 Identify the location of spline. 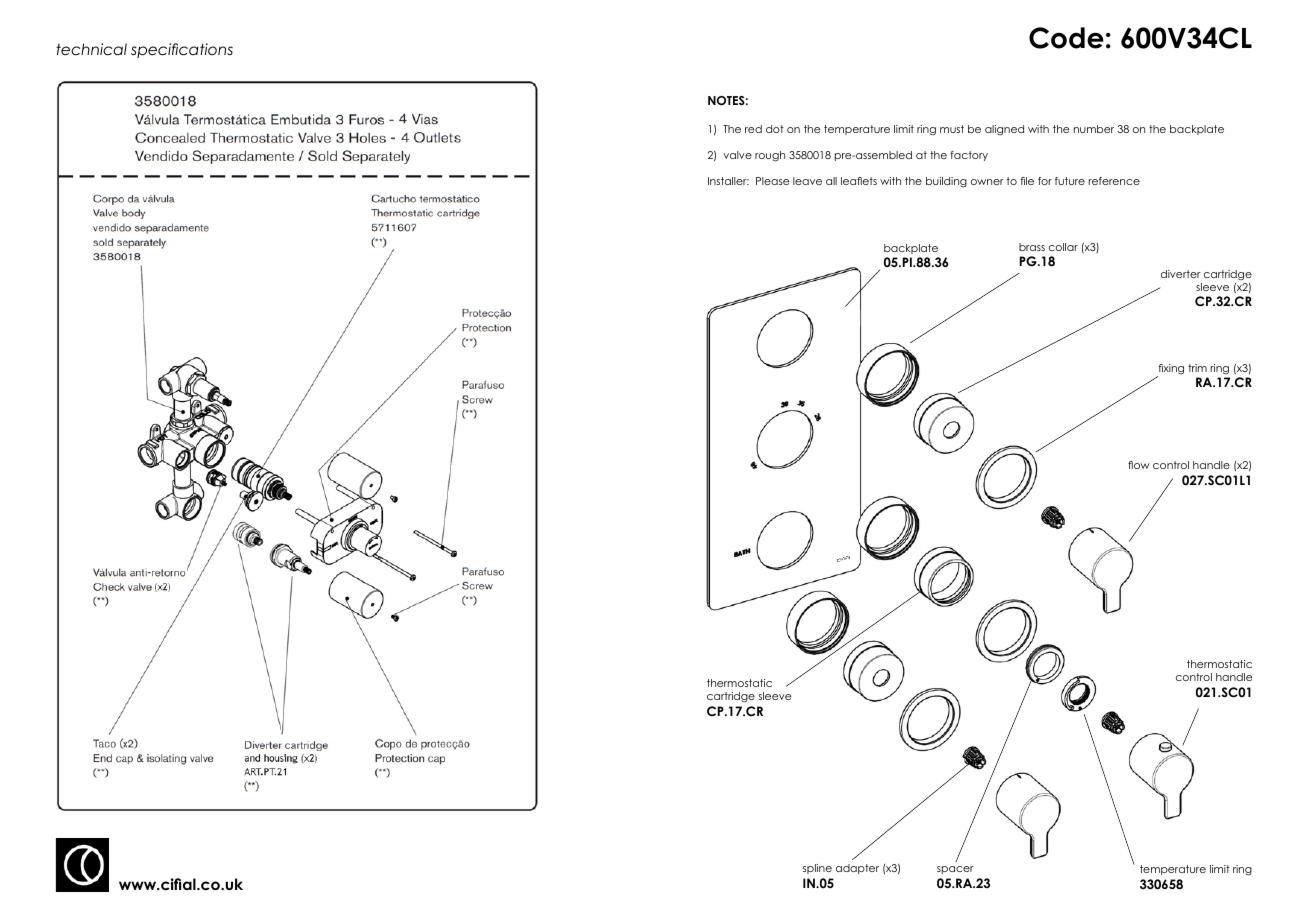
(817, 869).
